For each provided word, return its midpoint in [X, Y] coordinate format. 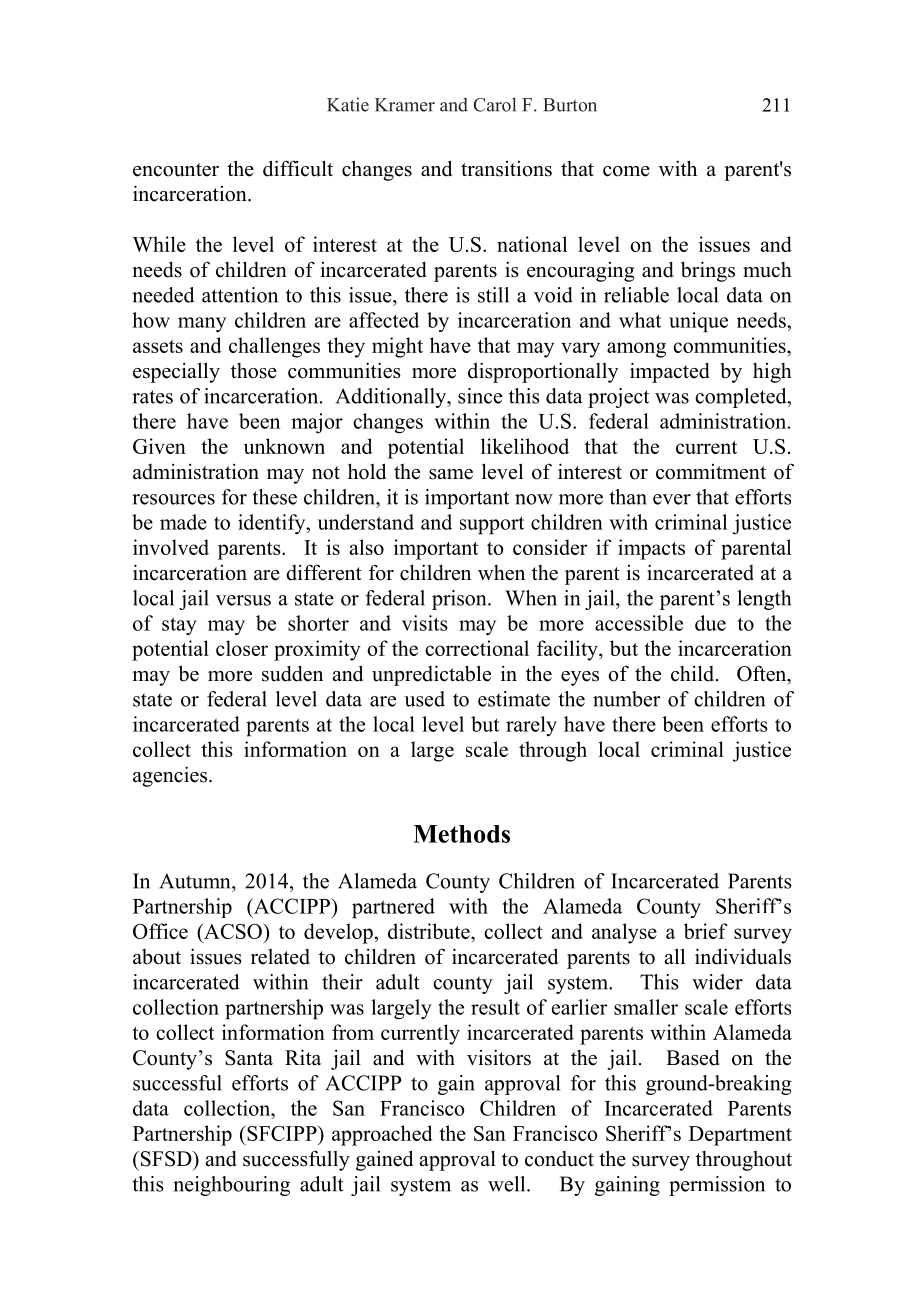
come [626, 171]
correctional [477, 648]
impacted [670, 372]
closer [242, 648]
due [710, 623]
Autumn [196, 881]
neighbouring [231, 1186]
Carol [494, 104]
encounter [176, 170]
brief [706, 931]
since [480, 396]
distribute [430, 931]
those [254, 371]
